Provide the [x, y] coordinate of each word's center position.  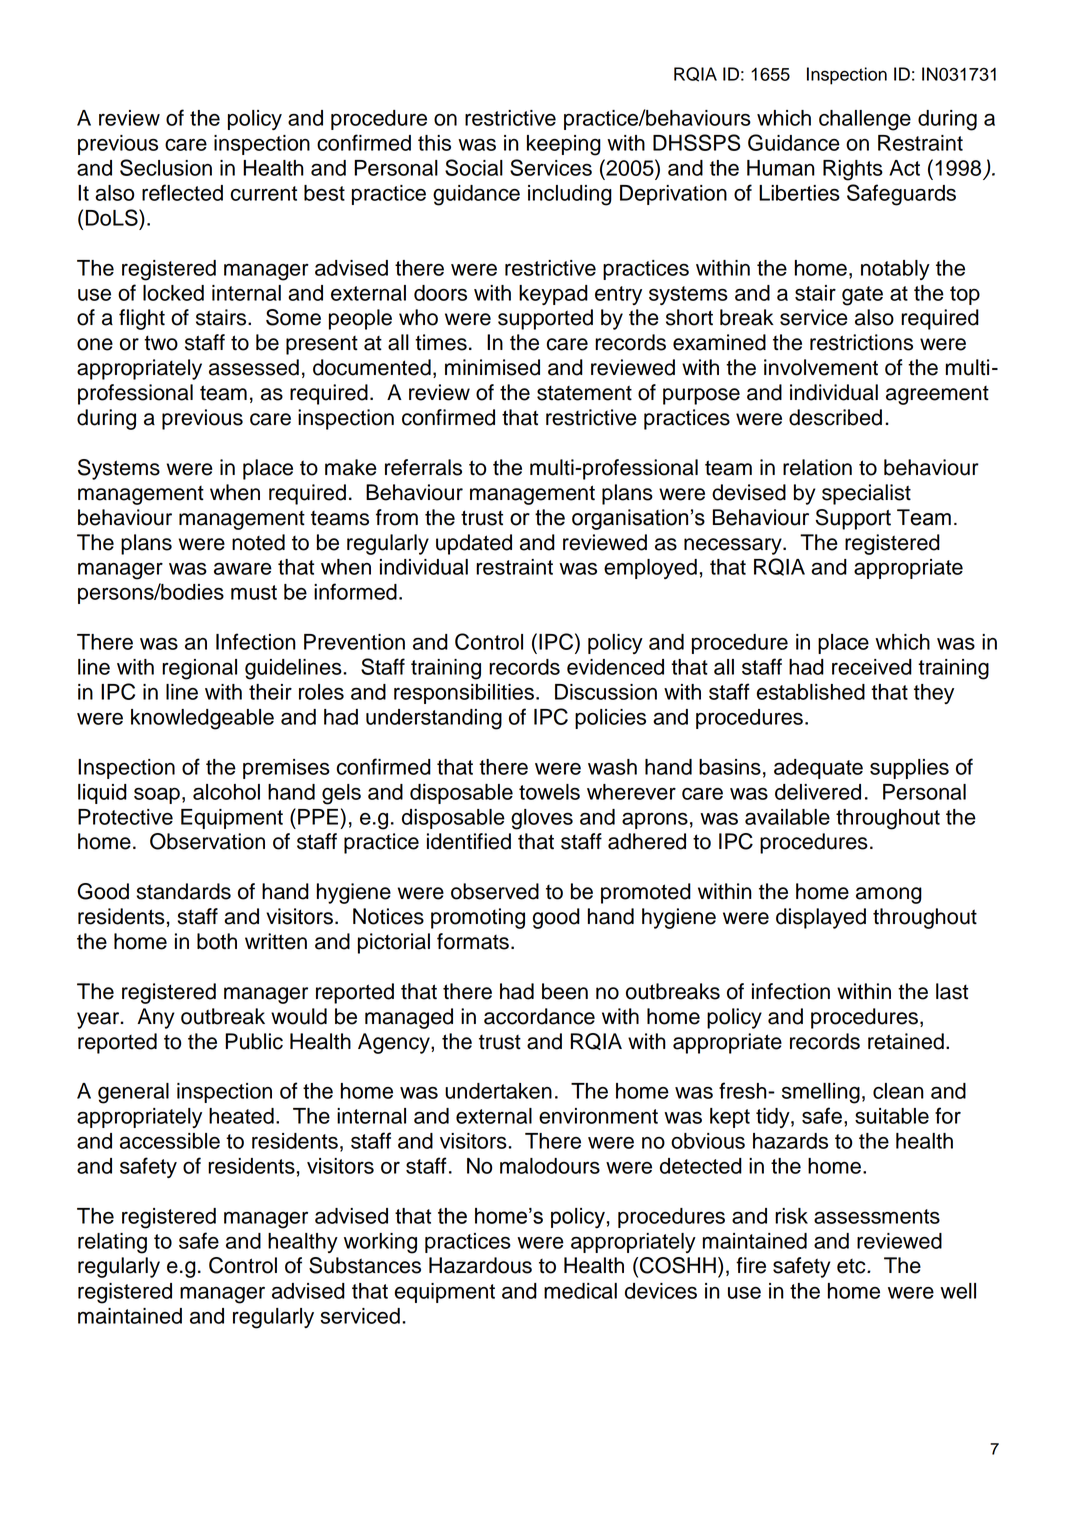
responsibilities [464, 694]
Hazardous [480, 1265]
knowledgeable [202, 719]
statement [584, 393]
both [217, 941]
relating [112, 1243]
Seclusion [166, 167]
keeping [564, 145]
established [811, 692]
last [952, 991]
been [565, 991]
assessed [254, 367]
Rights [853, 170]
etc [852, 1266]
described [835, 417]
